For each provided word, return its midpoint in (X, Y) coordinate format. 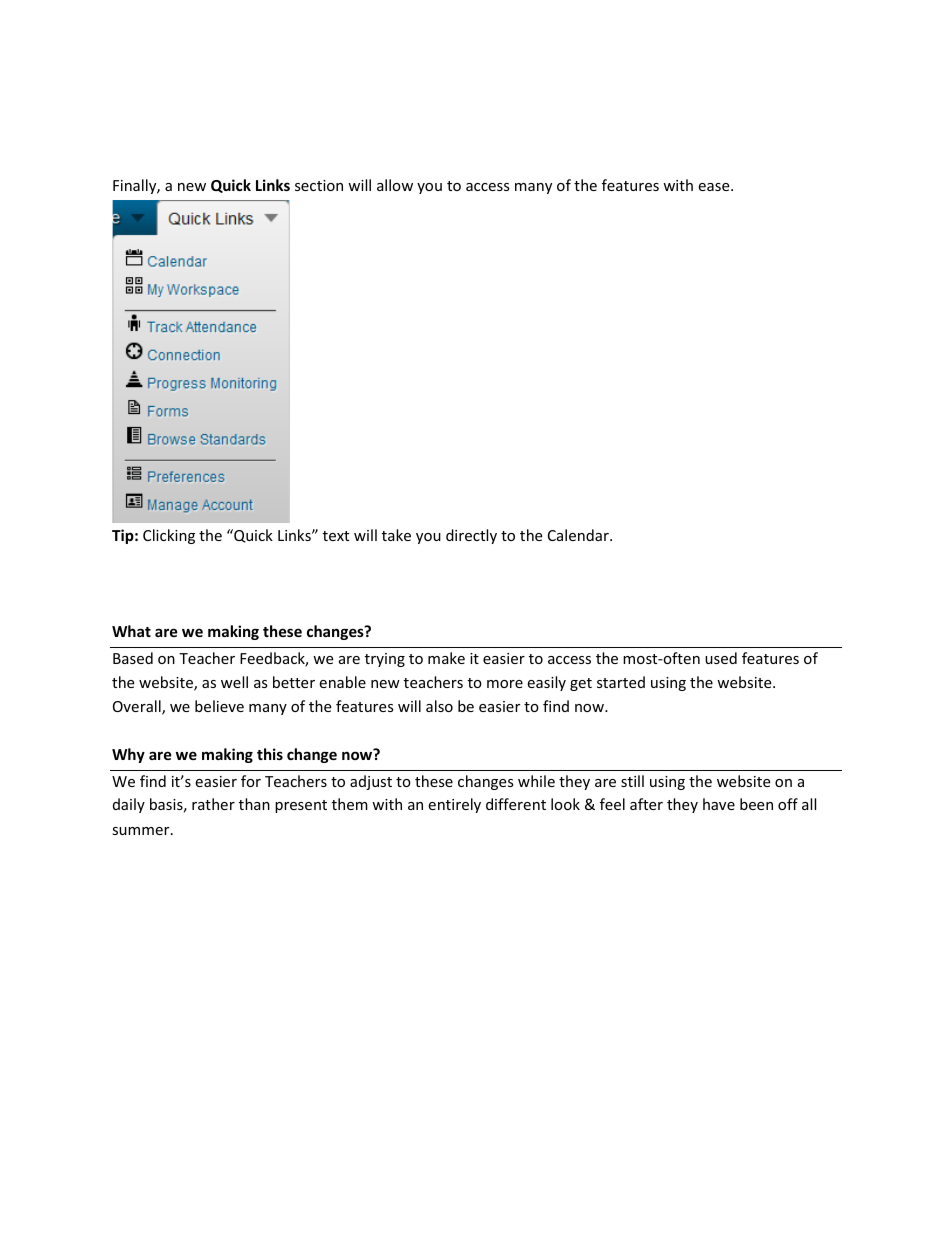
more (505, 684)
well (234, 682)
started (621, 682)
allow (395, 185)
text (336, 536)
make (446, 658)
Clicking (169, 536)
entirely (454, 805)
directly (471, 536)
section (319, 185)
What (131, 631)
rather (213, 804)
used (721, 658)
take (396, 535)
